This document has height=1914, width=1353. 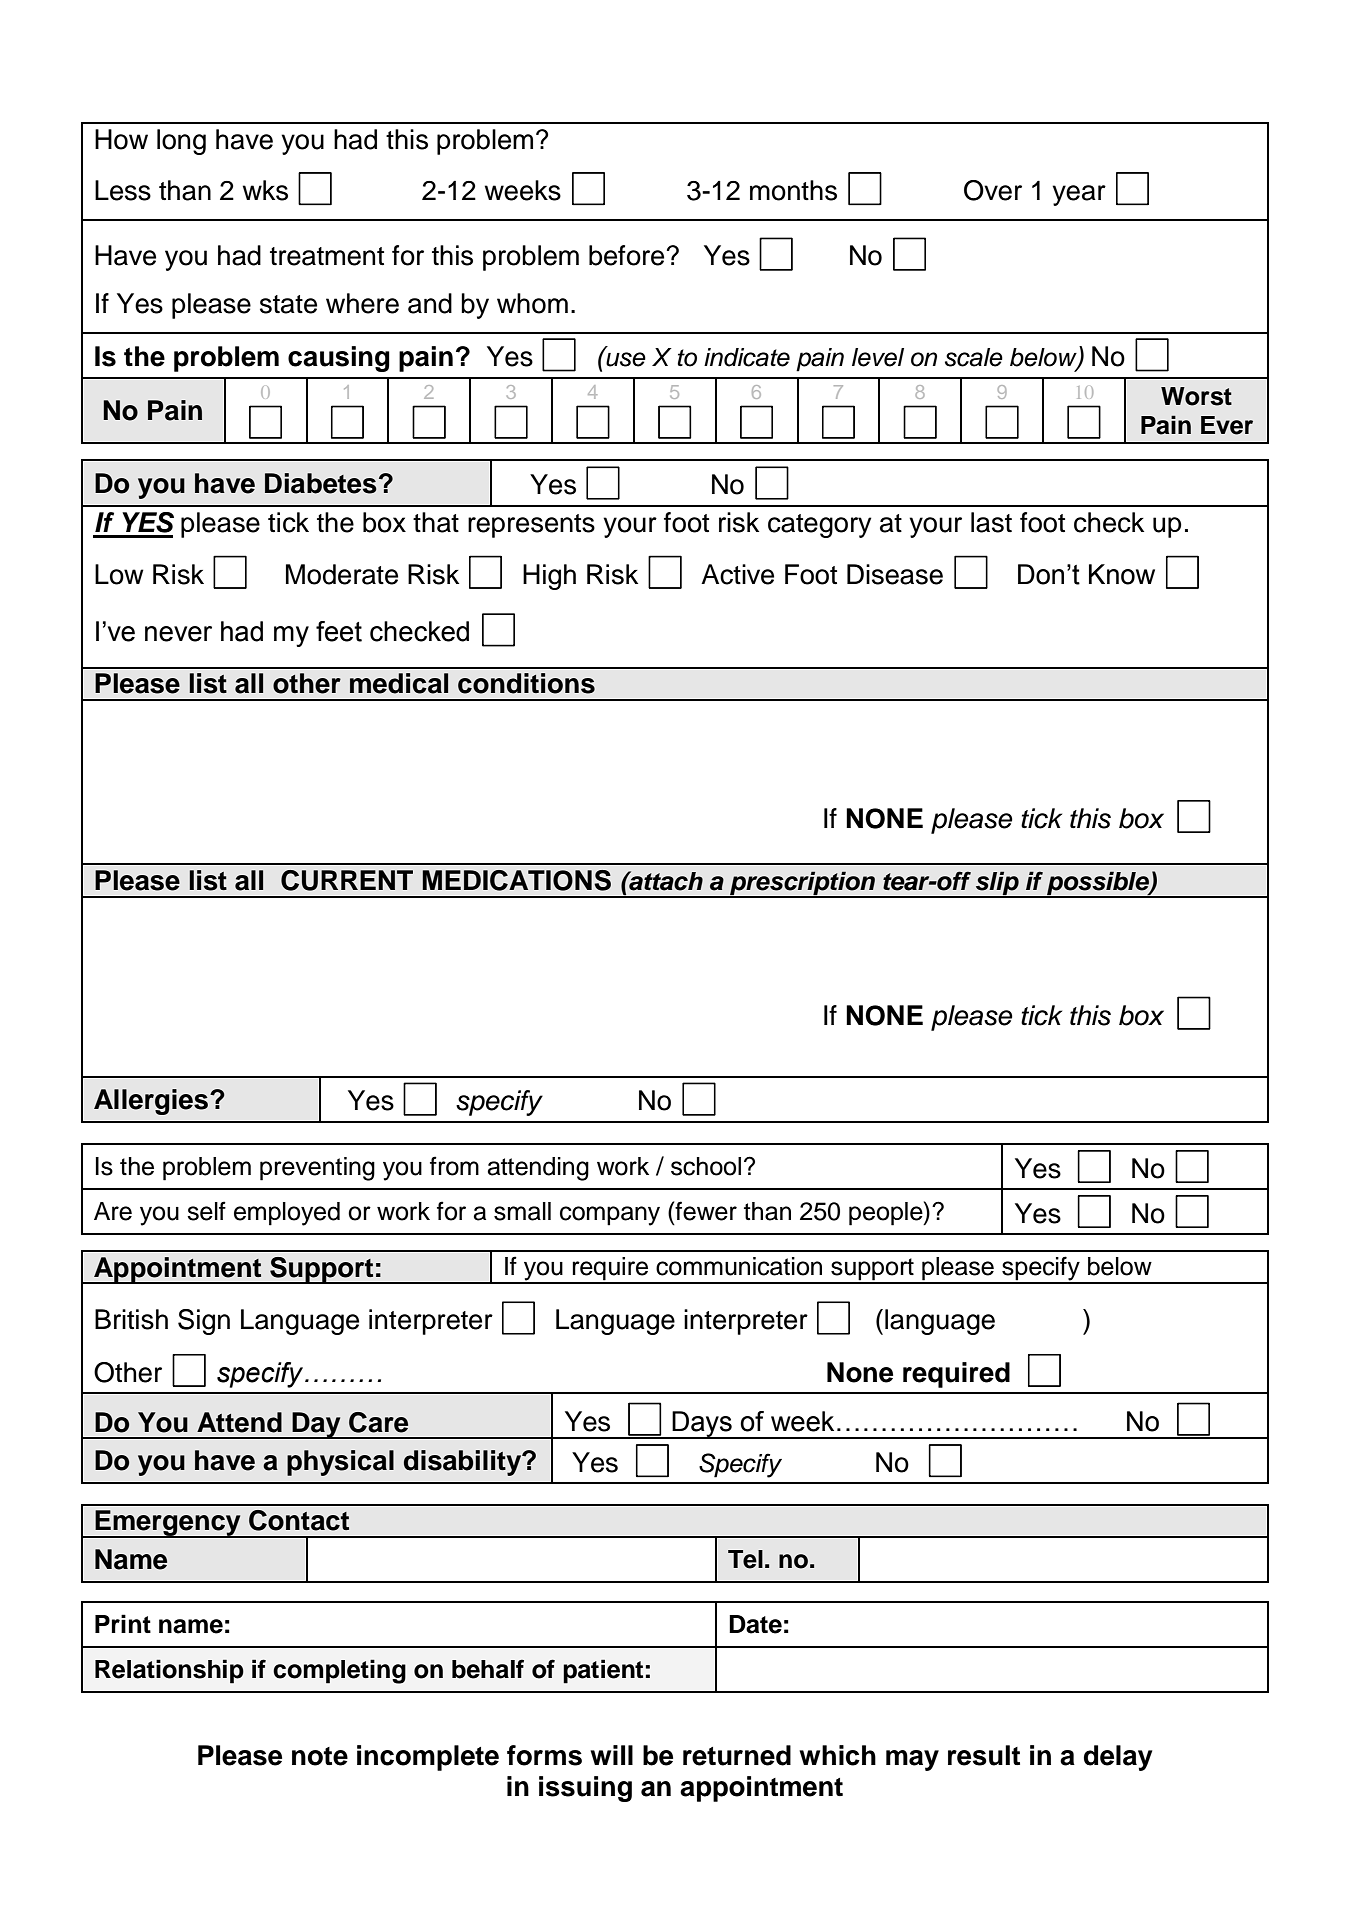 What do you see at coordinates (342, 574) in the document?
I see `Moderate` at bounding box center [342, 574].
